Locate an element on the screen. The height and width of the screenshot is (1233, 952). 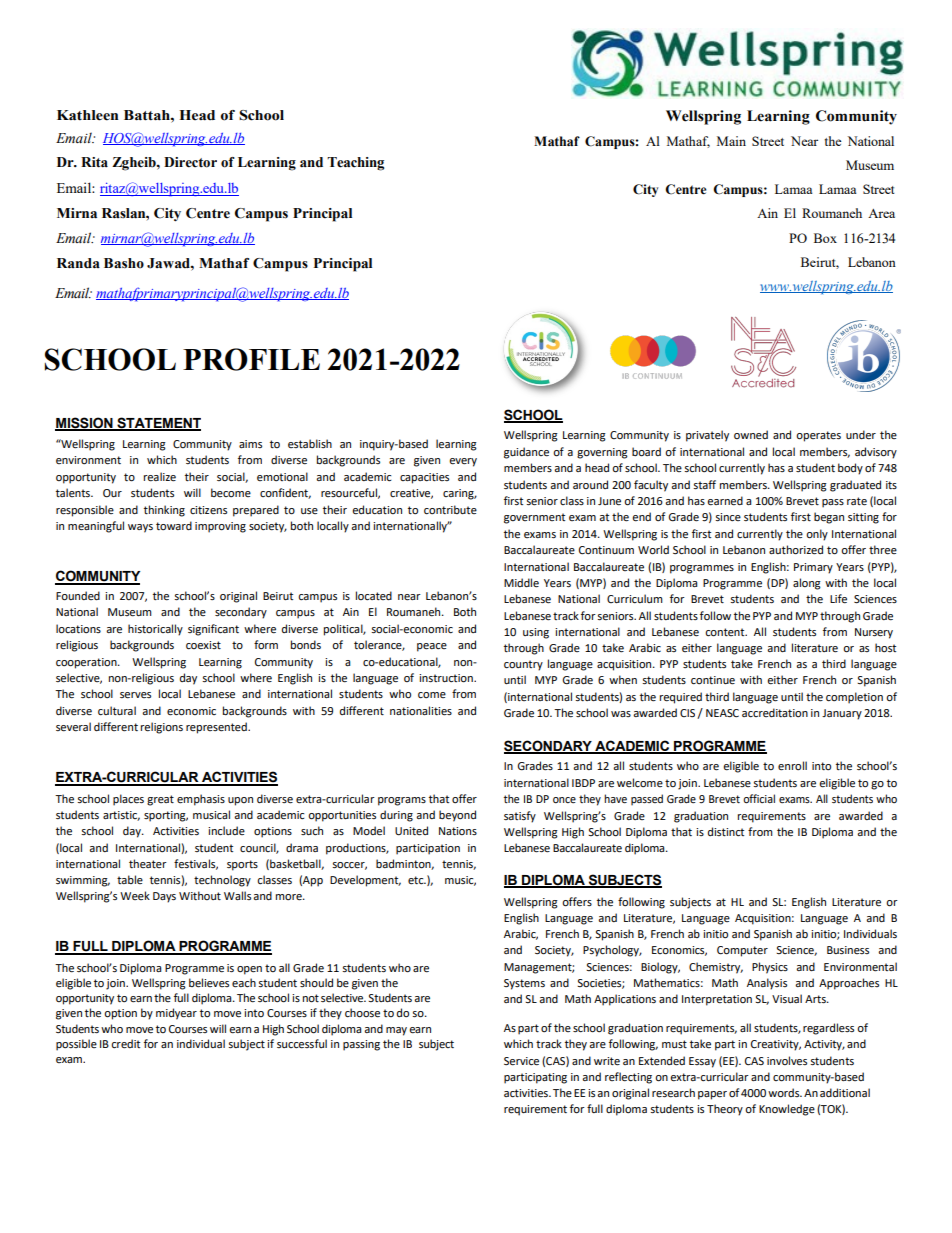
Middle is located at coordinates (521, 583).
